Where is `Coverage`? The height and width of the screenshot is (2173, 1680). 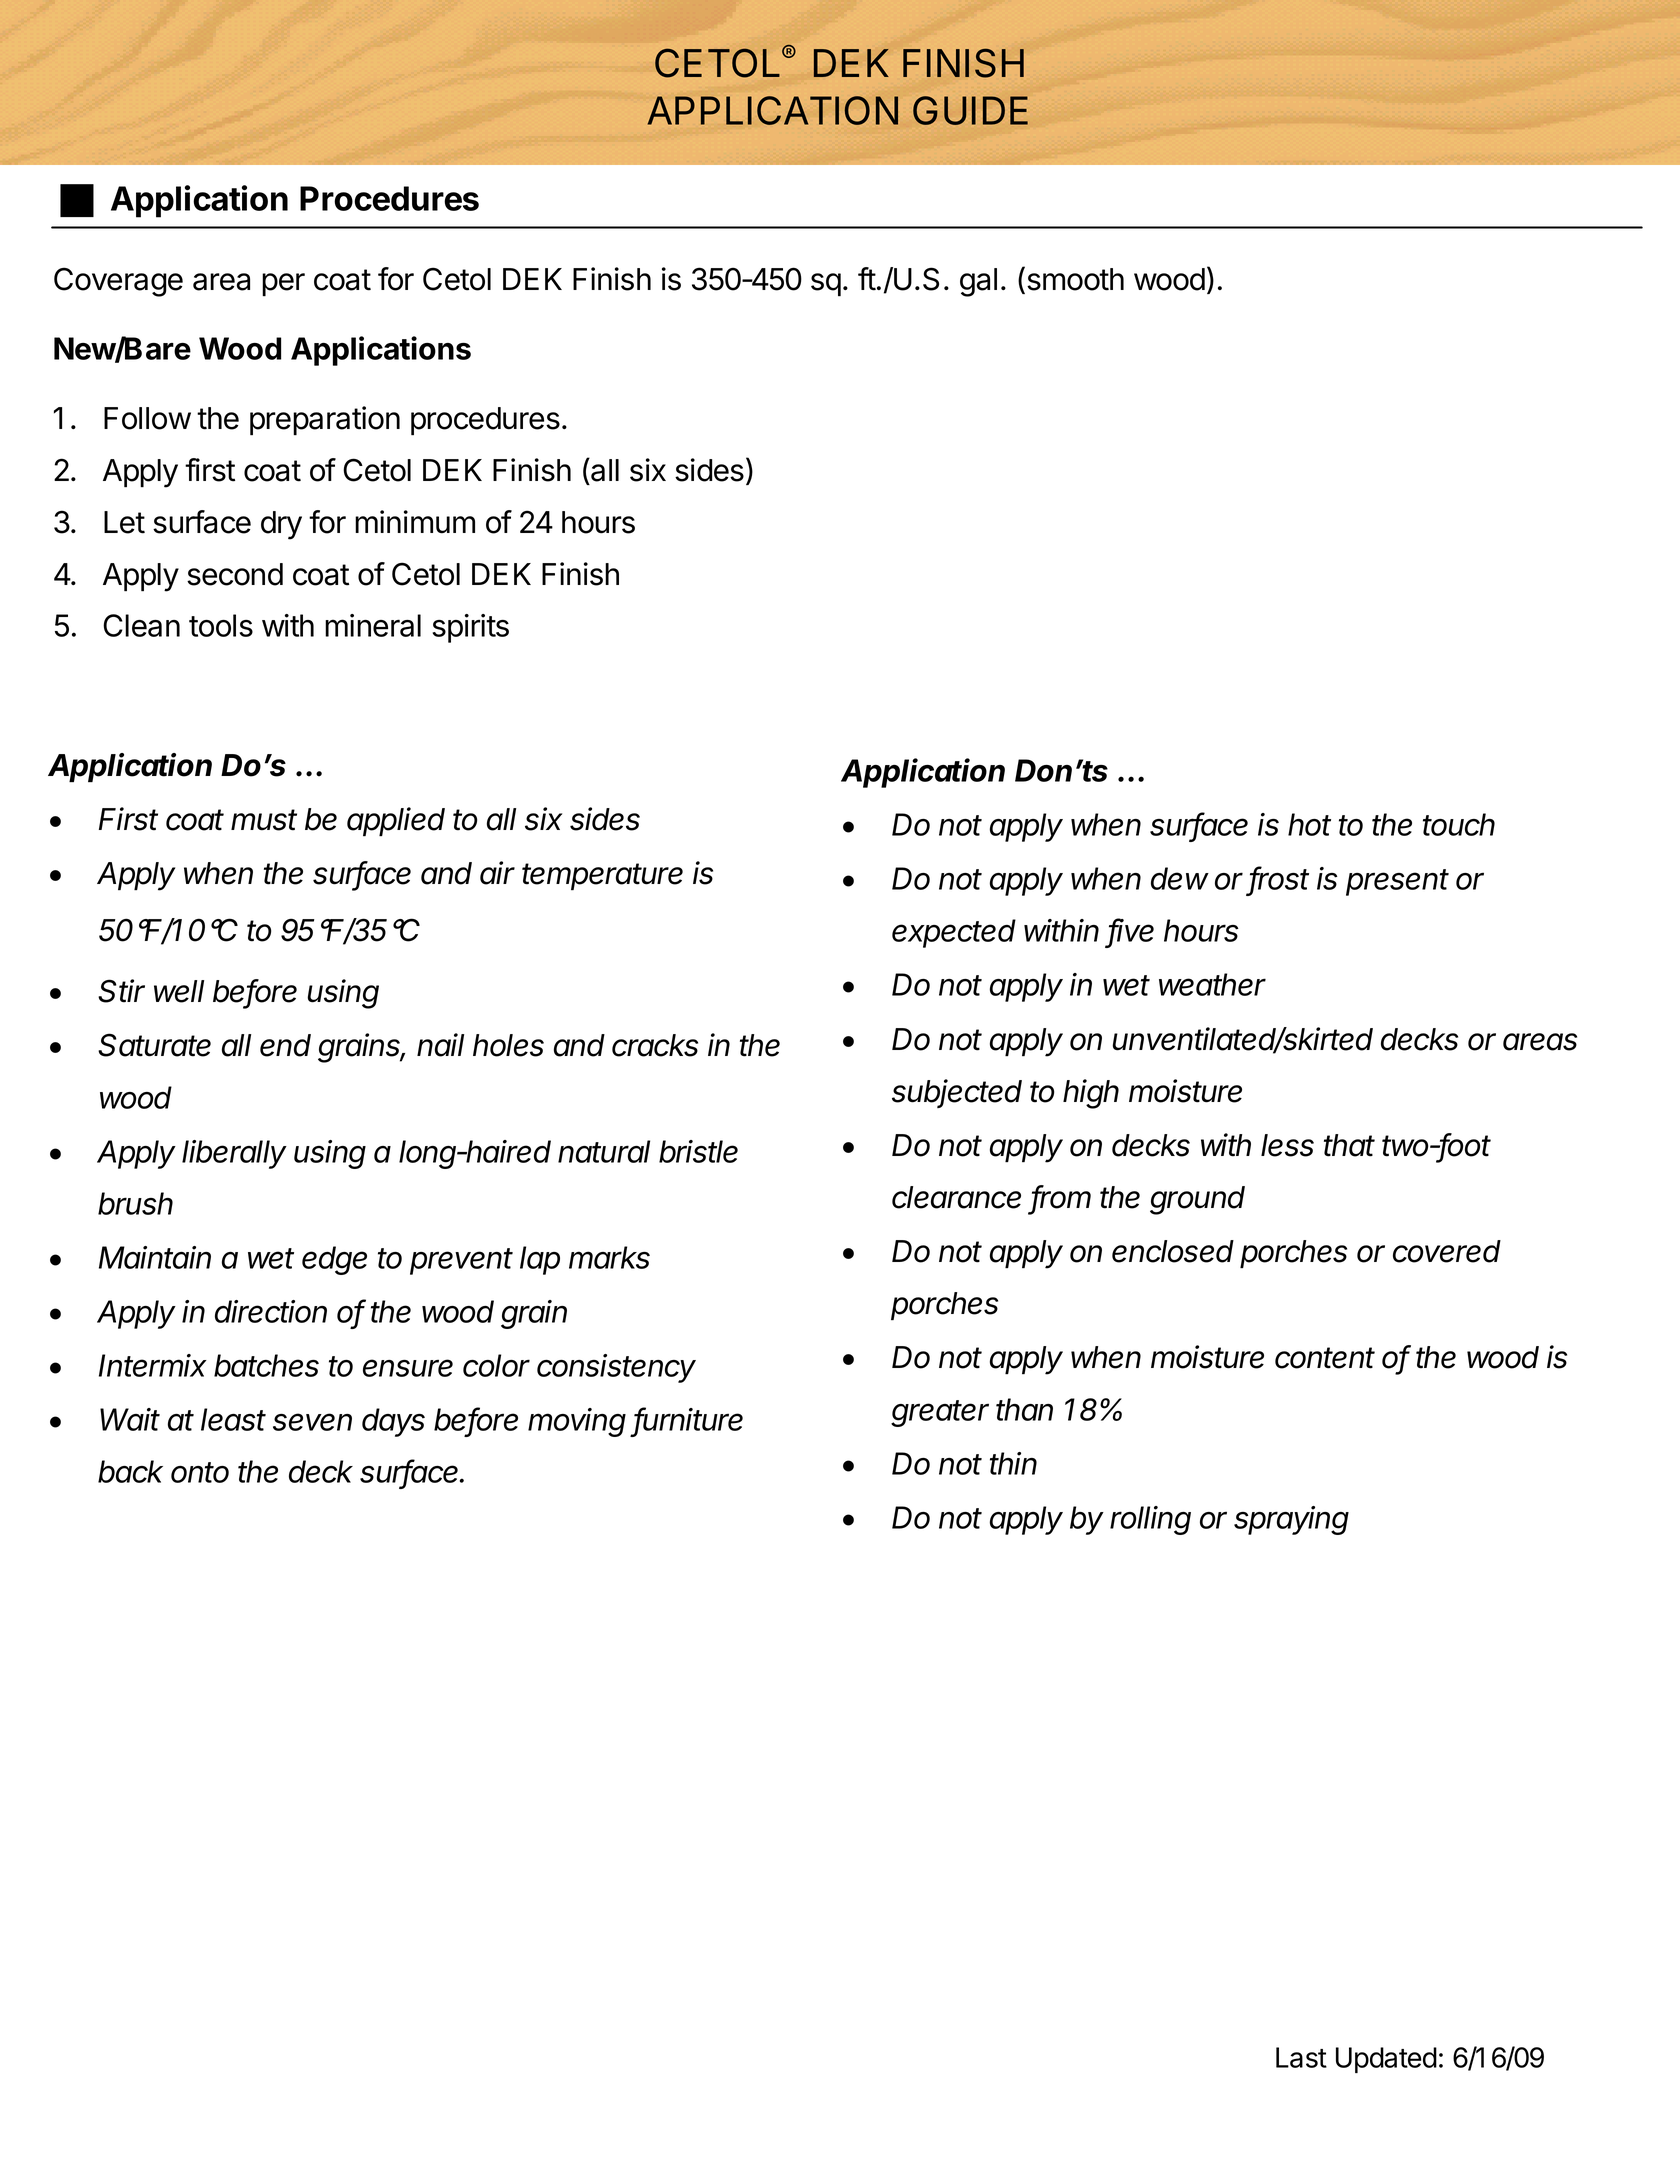
Coverage is located at coordinates (118, 282).
